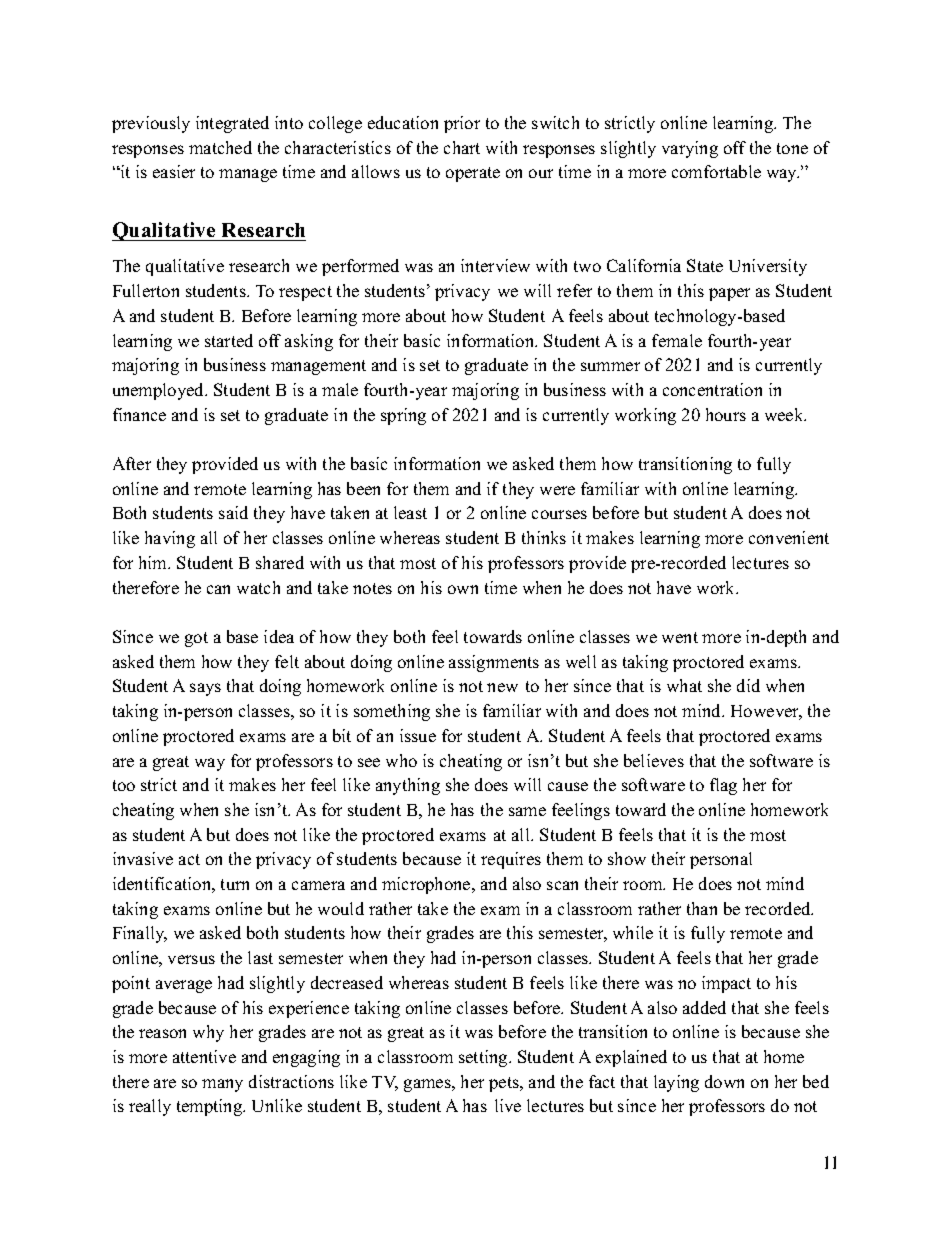  Describe the element at coordinates (712, 389) in the screenshot. I see `concentration` at that location.
